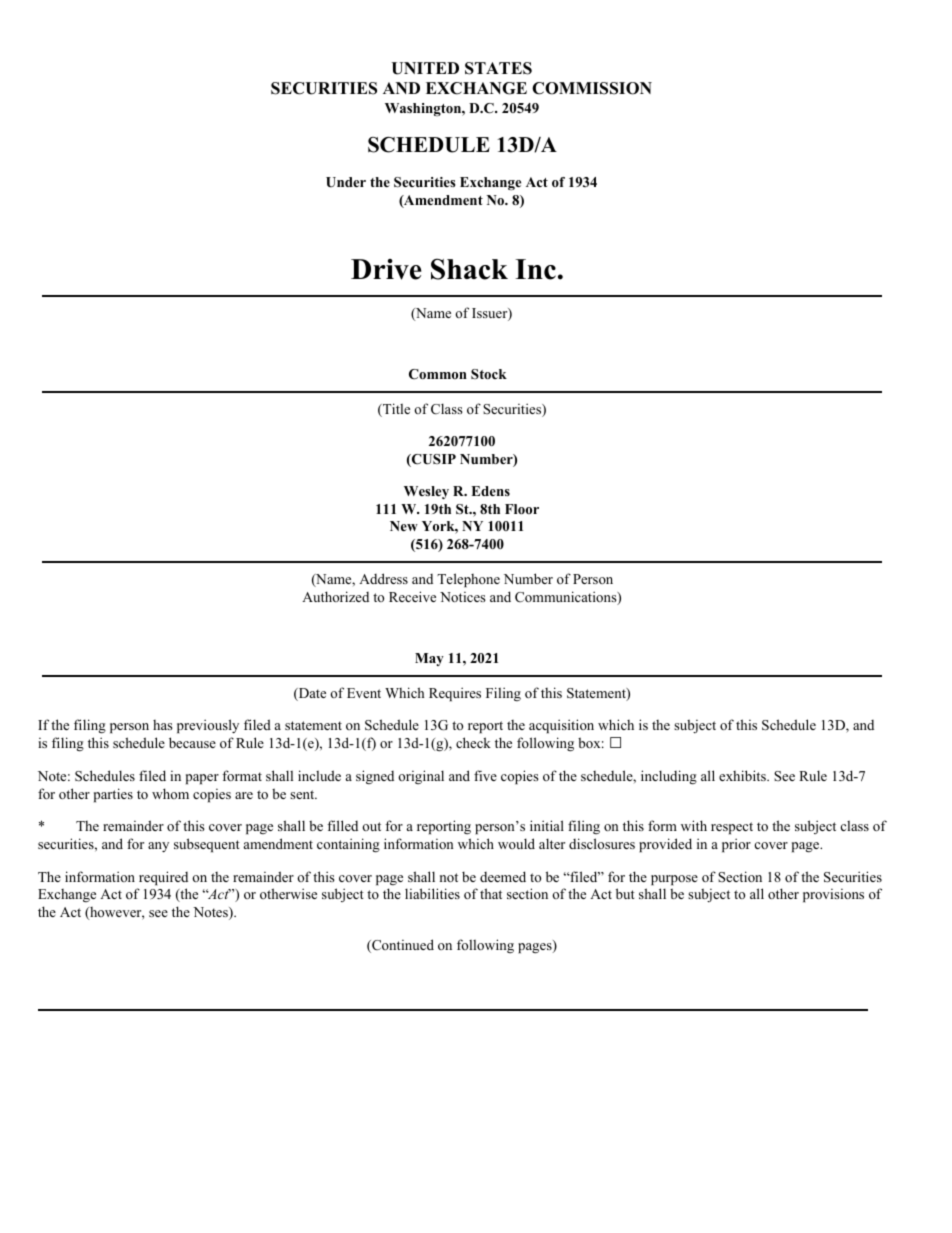 This screenshot has width=952, height=1233. I want to click on exhibits, so click(743, 775).
